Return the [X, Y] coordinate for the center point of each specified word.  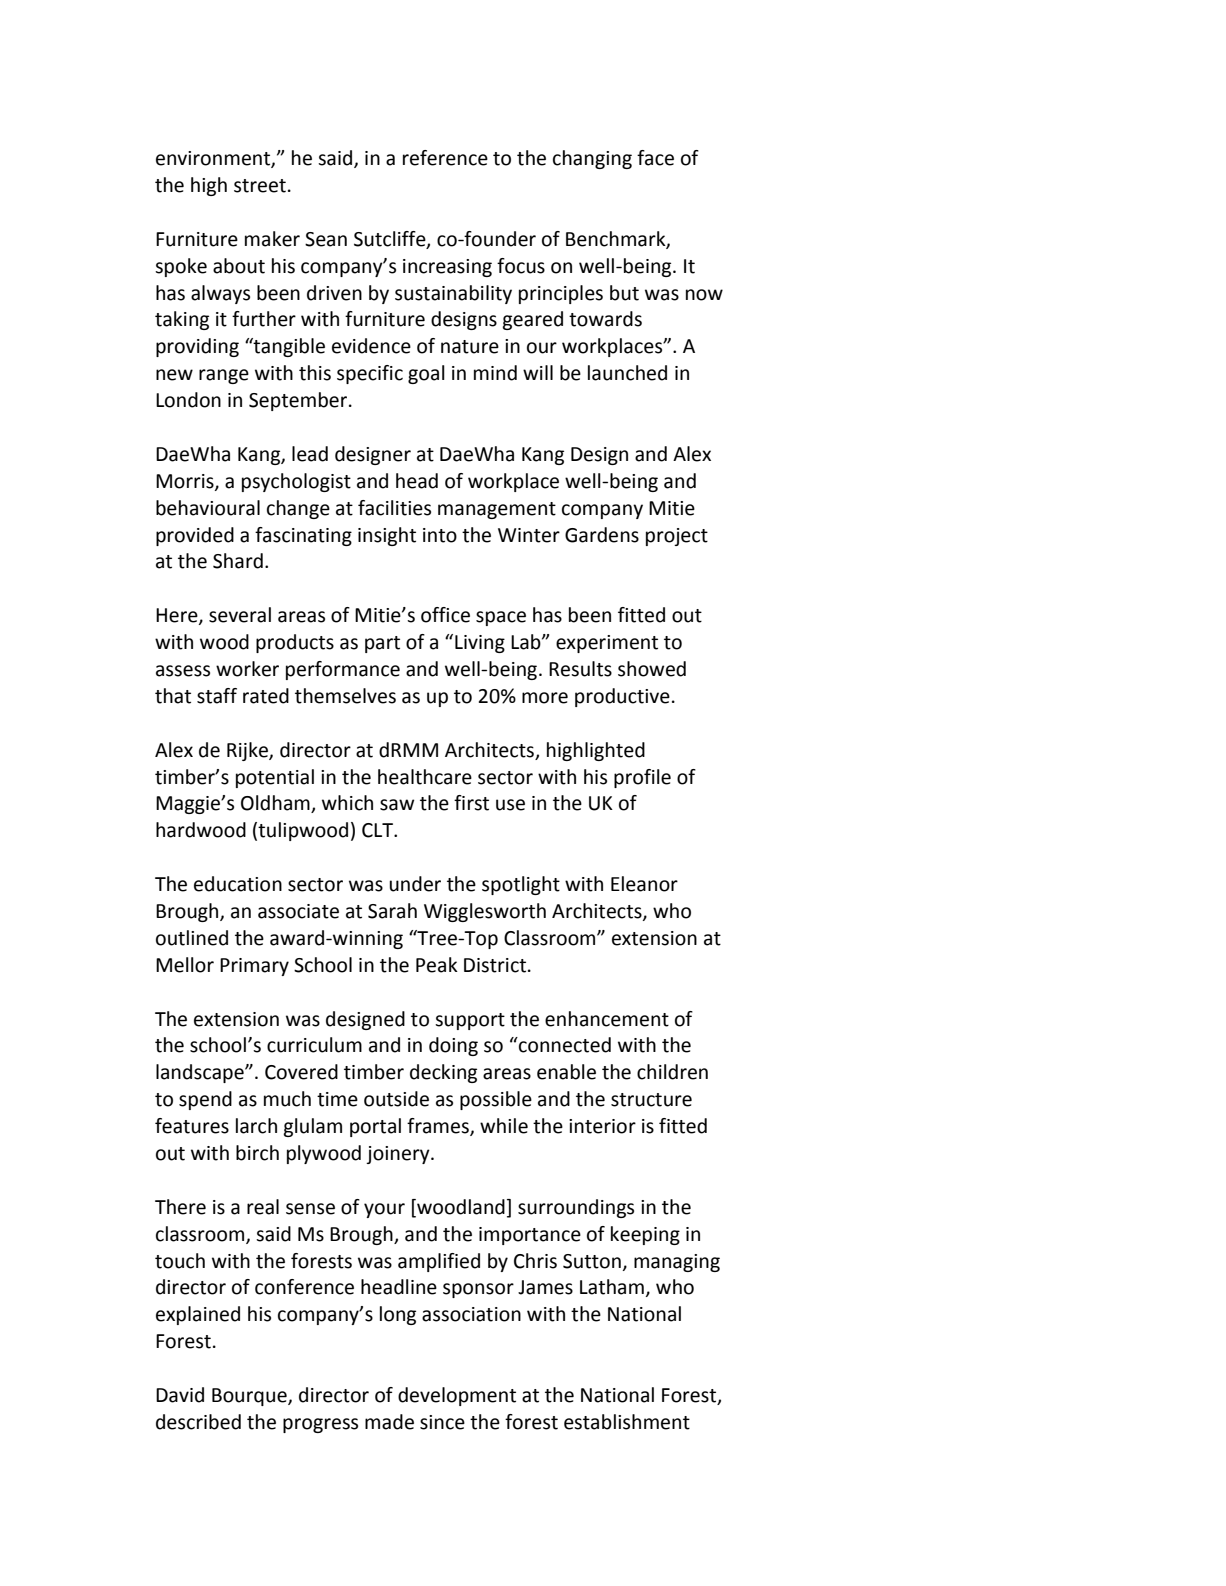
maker [272, 239]
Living [480, 644]
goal [426, 374]
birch [257, 1153]
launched [627, 373]
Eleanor [644, 884]
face [655, 158]
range [224, 376]
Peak [437, 965]
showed [652, 669]
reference [445, 158]
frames [439, 1127]
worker [247, 669]
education [238, 884]
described [198, 1422]
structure [651, 1100]
